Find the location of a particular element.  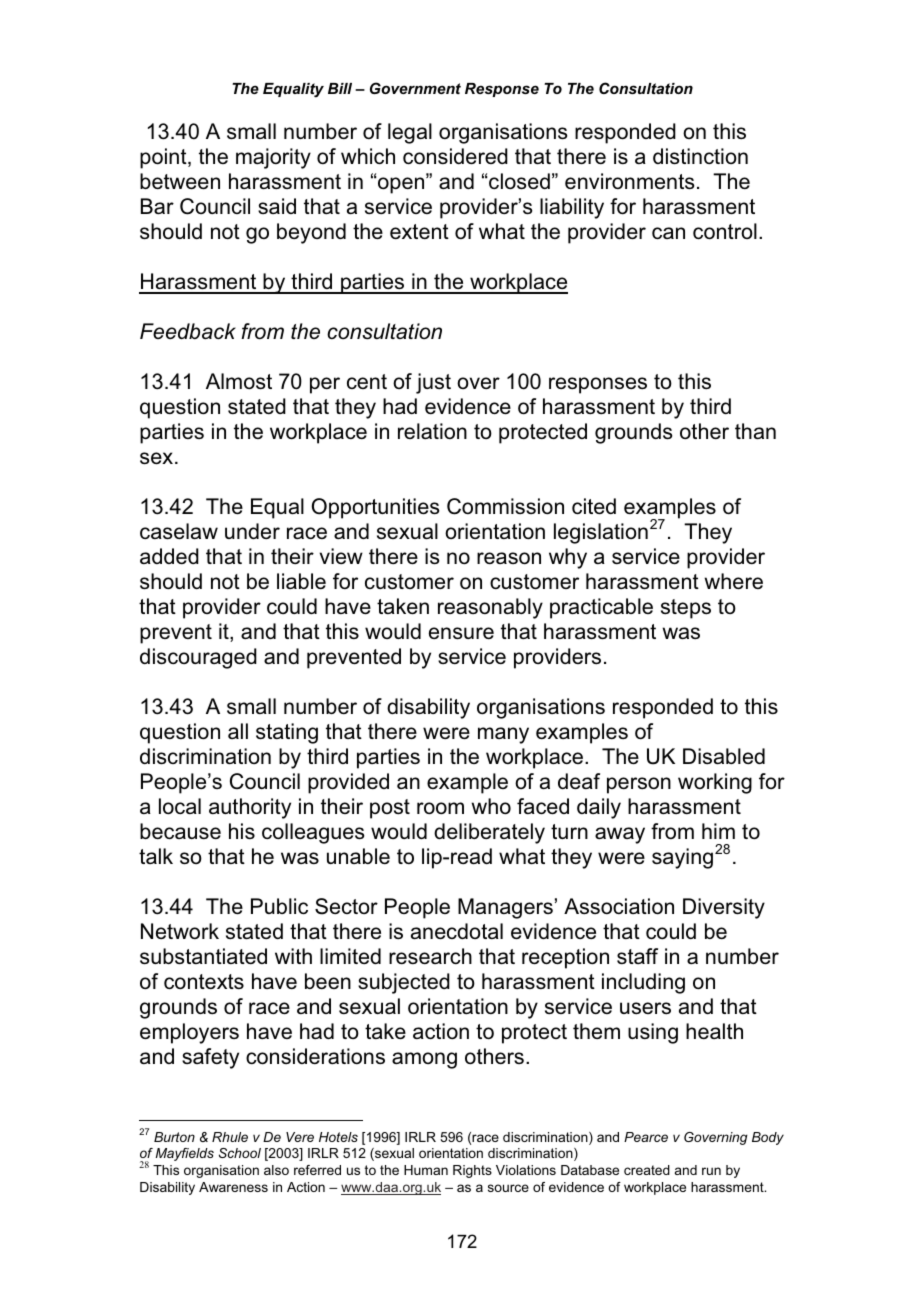

run is located at coordinates (711, 1171).
